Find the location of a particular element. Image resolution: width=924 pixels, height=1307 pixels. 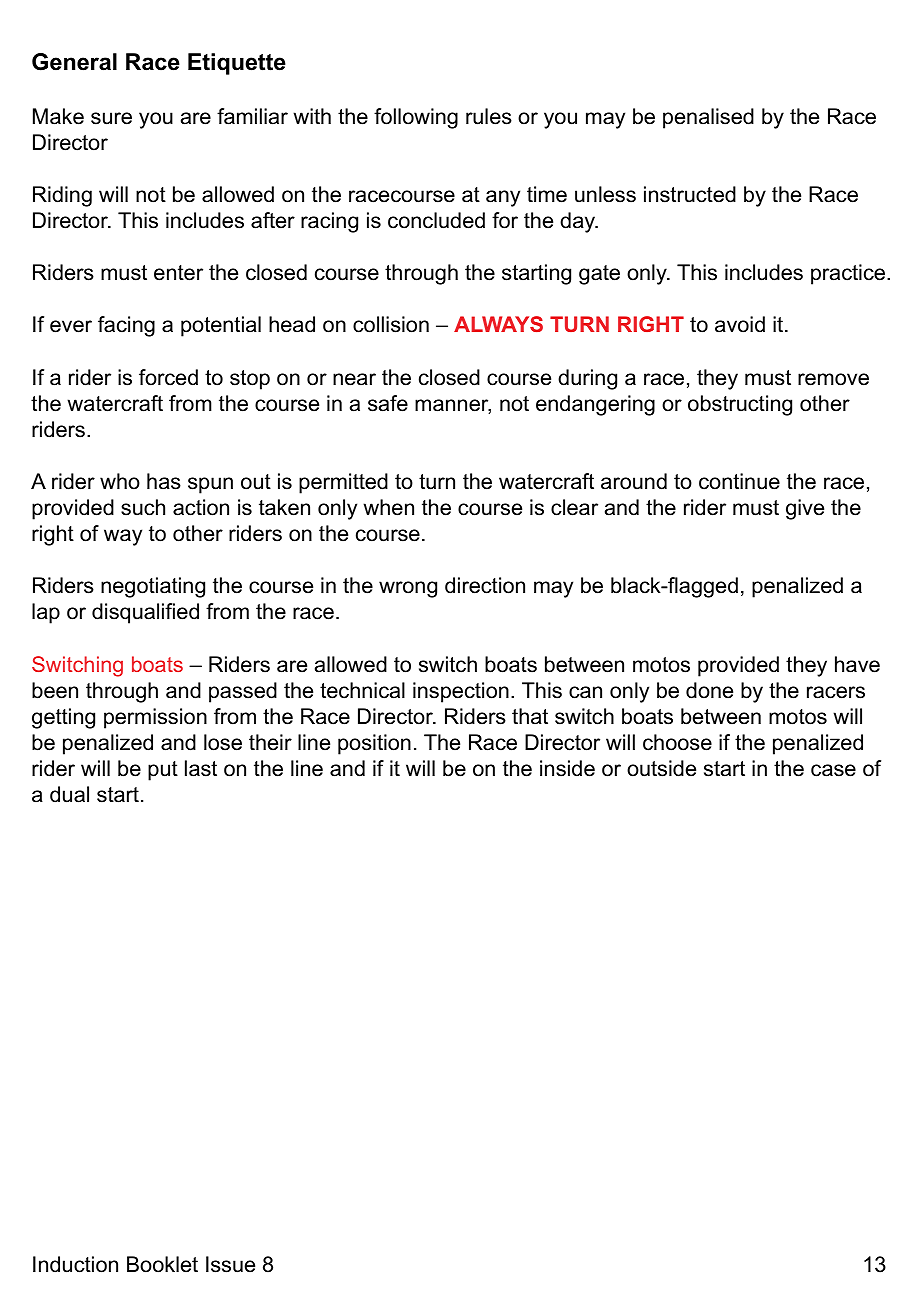

rules is located at coordinates (489, 116).
